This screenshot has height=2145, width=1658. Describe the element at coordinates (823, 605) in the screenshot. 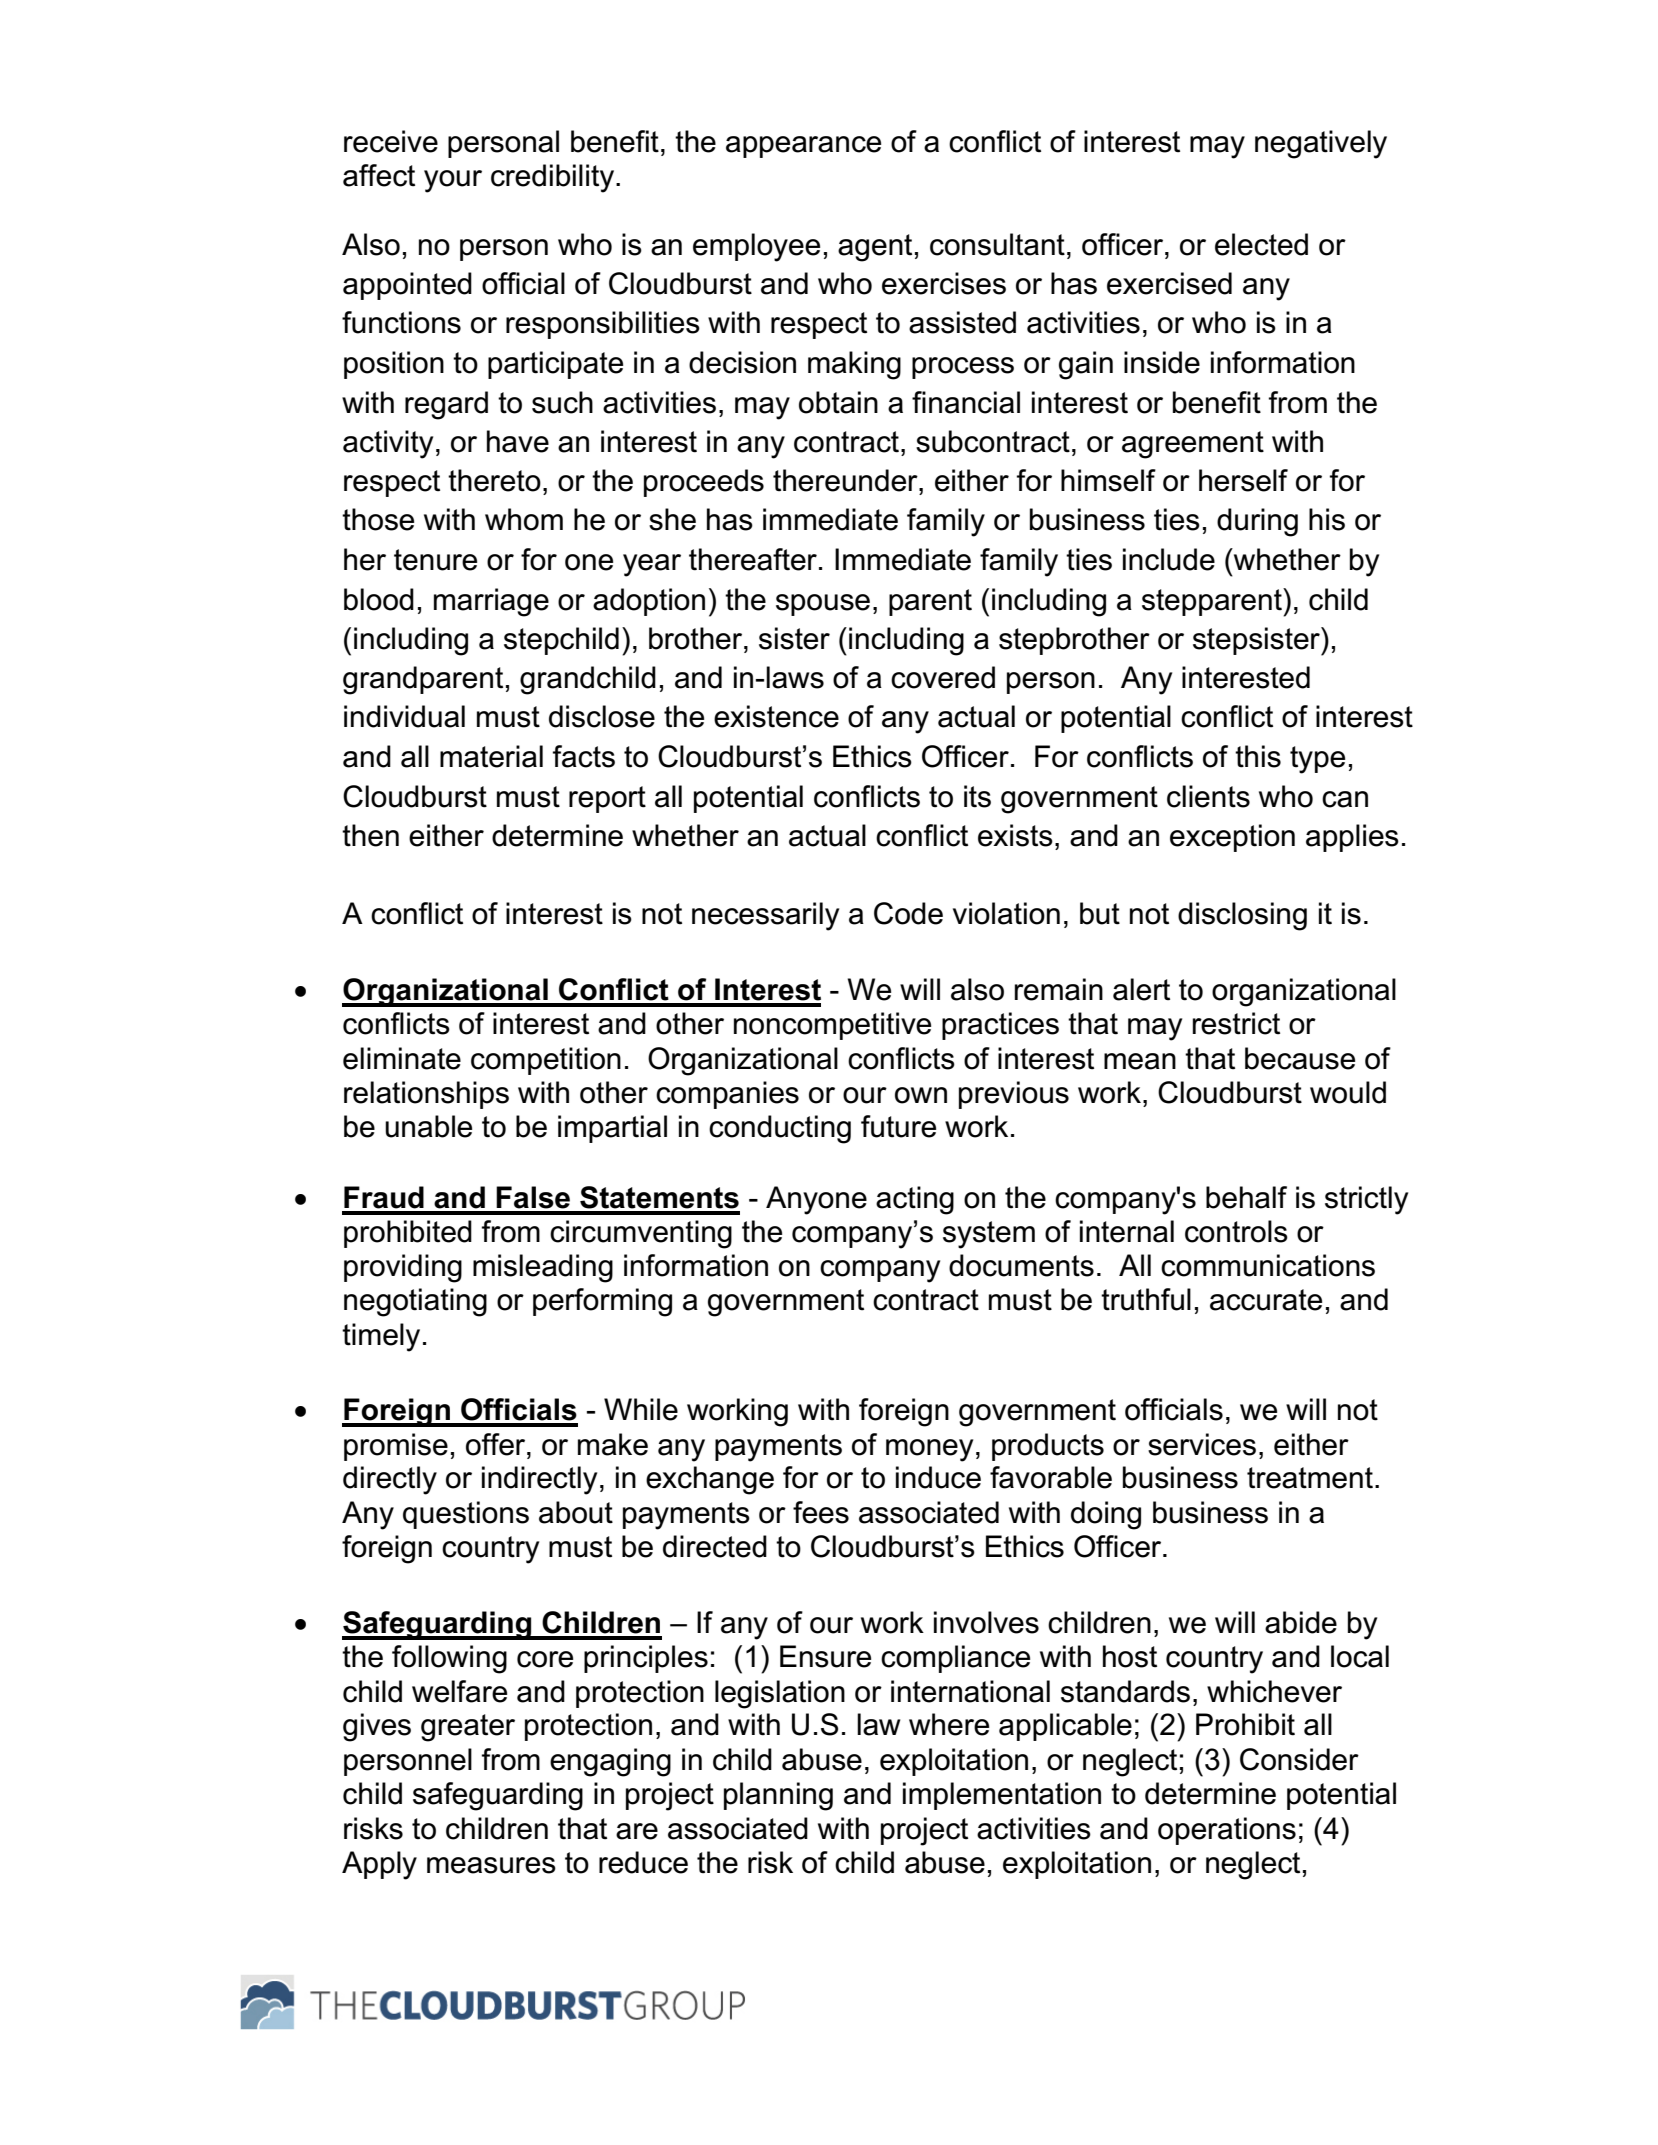

I see `spouse` at that location.
